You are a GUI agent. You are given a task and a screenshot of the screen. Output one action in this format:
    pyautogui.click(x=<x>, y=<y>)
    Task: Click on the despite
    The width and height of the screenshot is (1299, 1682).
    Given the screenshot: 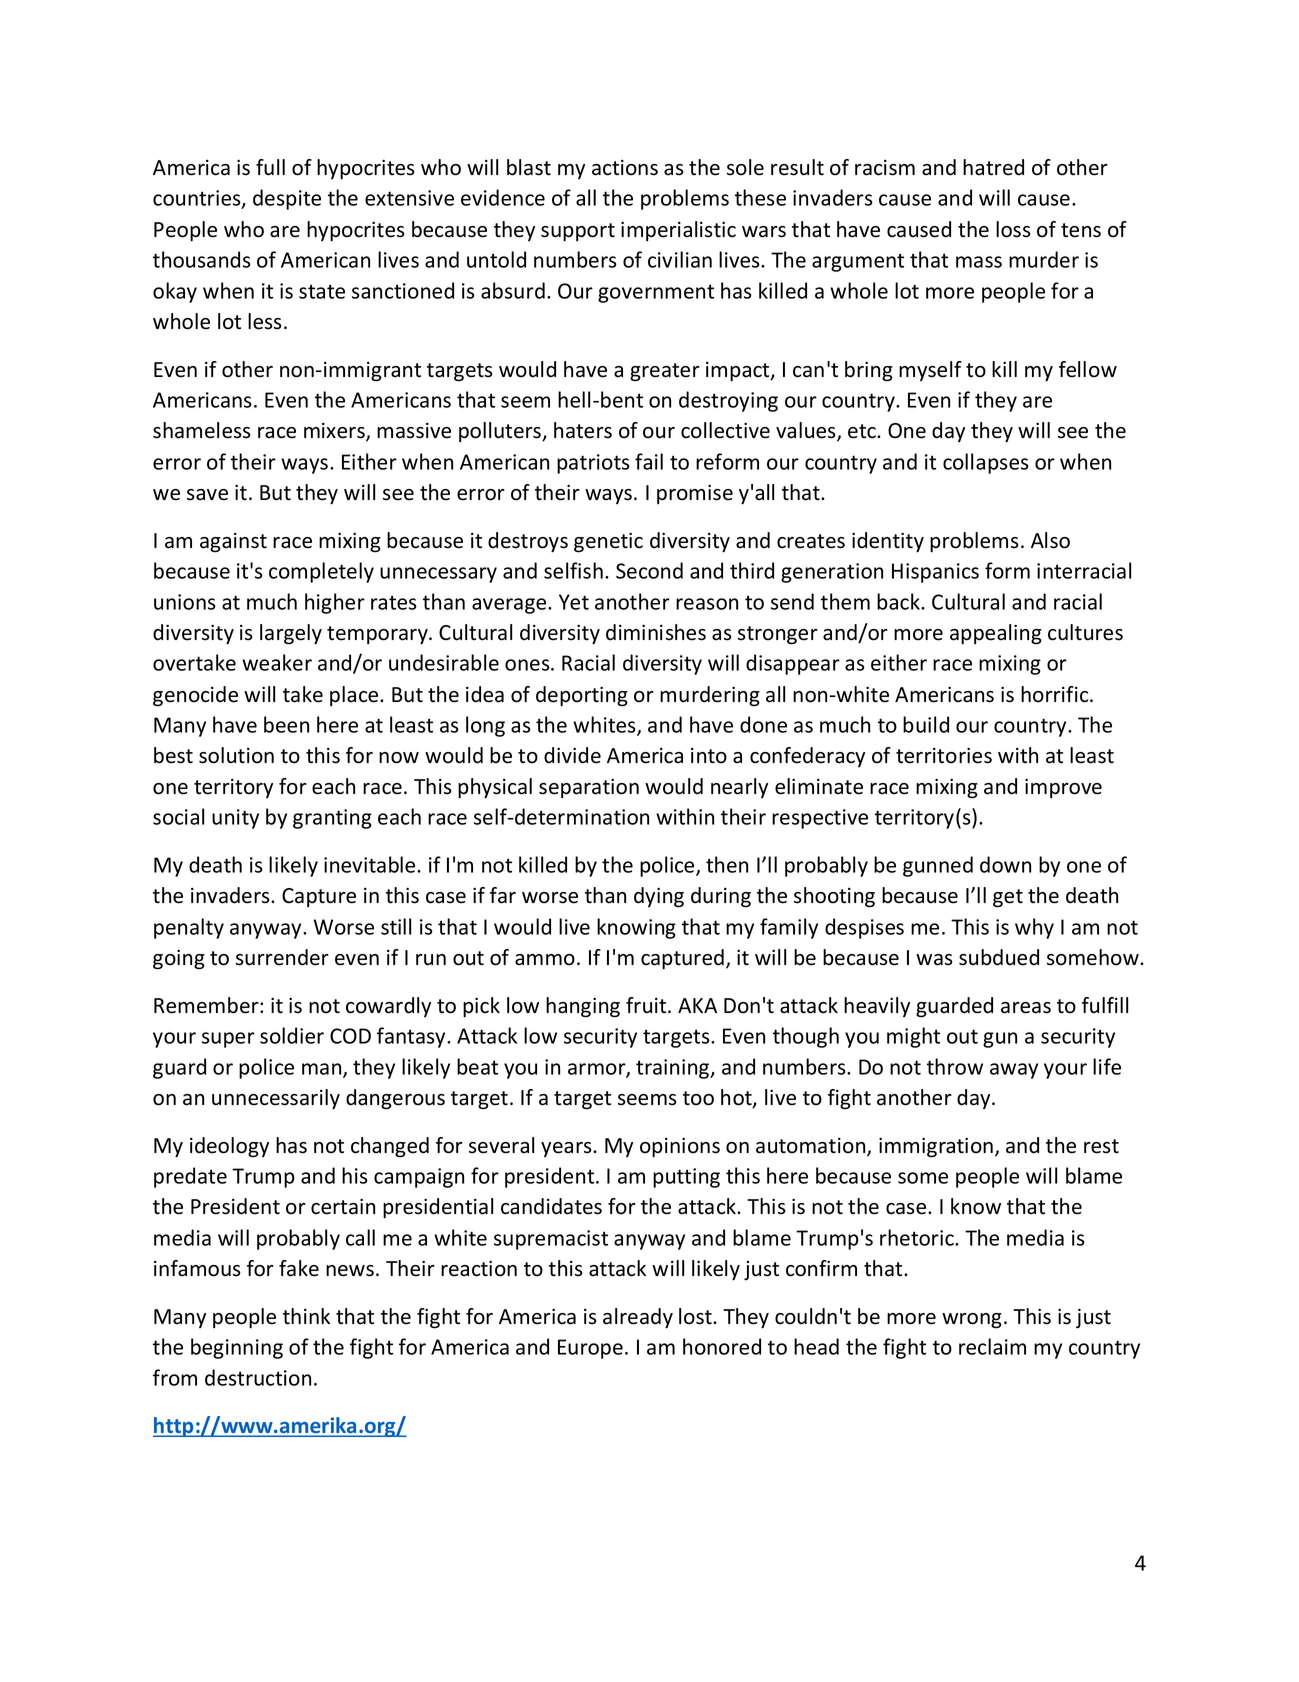 What is the action you would take?
    pyautogui.click(x=287, y=199)
